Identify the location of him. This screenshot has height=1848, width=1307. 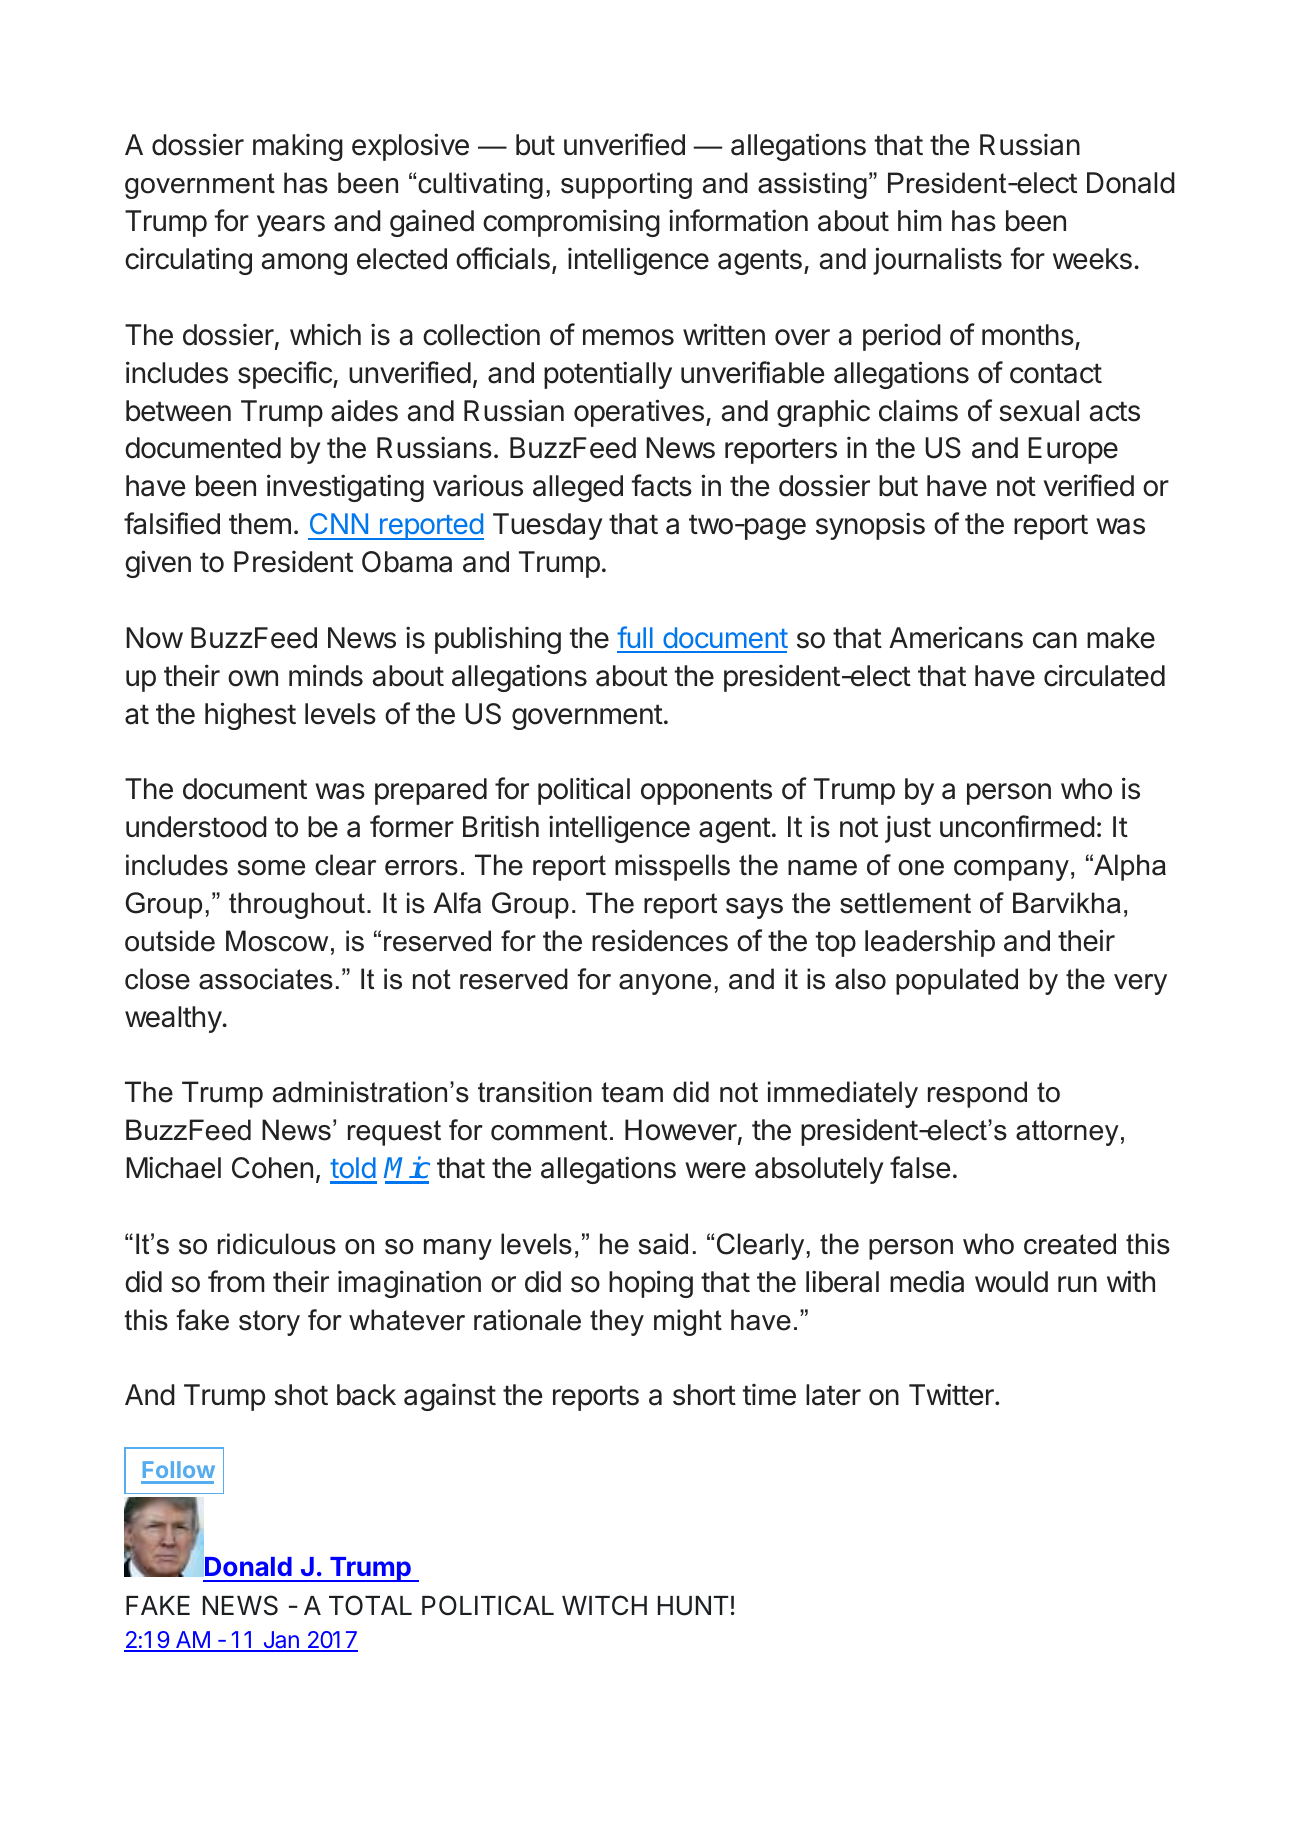
(920, 220).
